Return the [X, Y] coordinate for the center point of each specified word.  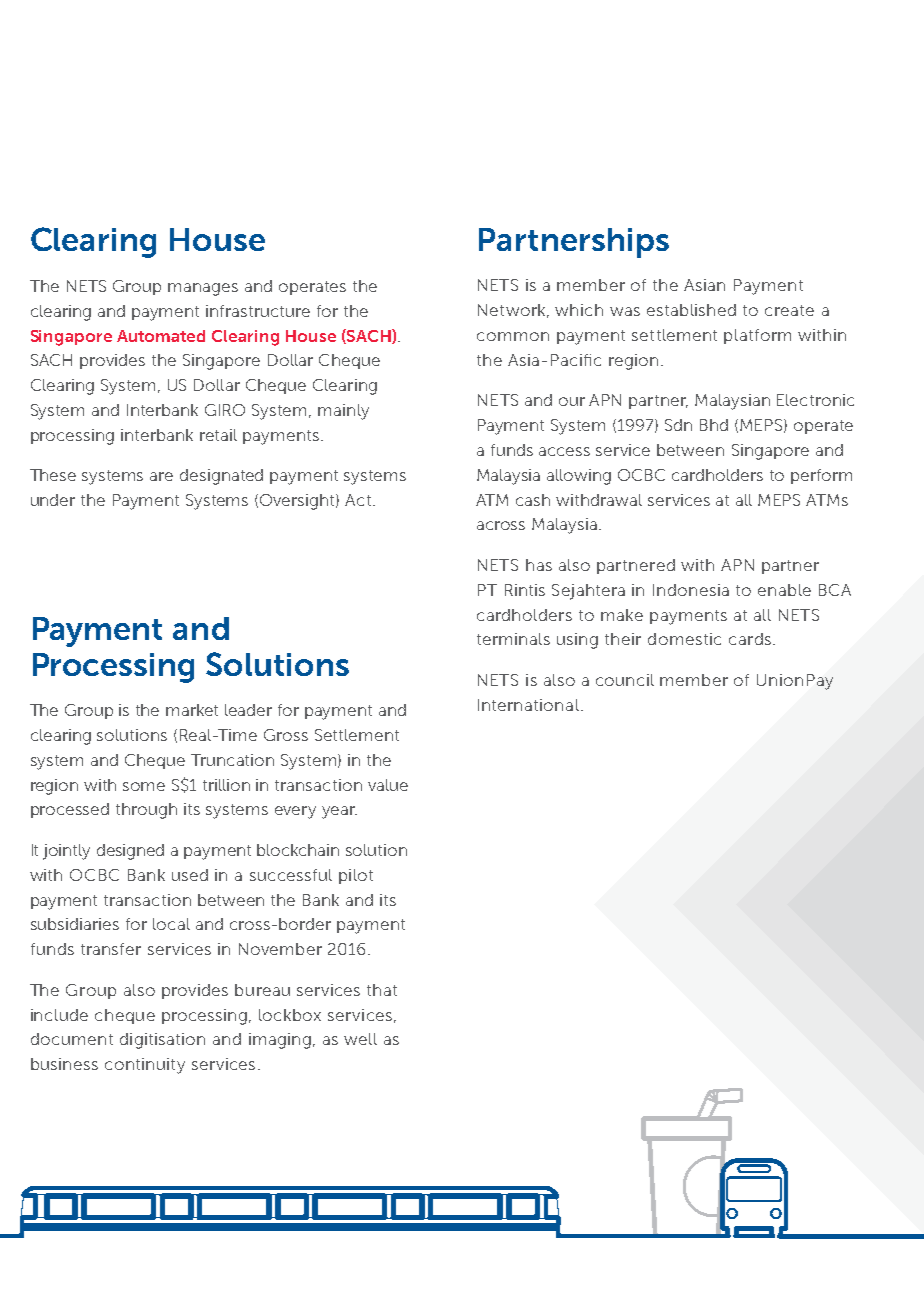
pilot [356, 876]
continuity [145, 1066]
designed [130, 852]
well [360, 1039]
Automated [161, 336]
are [161, 476]
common [513, 336]
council [625, 680]
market [192, 710]
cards [750, 639]
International [528, 705]
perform [821, 476]
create [789, 310]
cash [533, 500]
